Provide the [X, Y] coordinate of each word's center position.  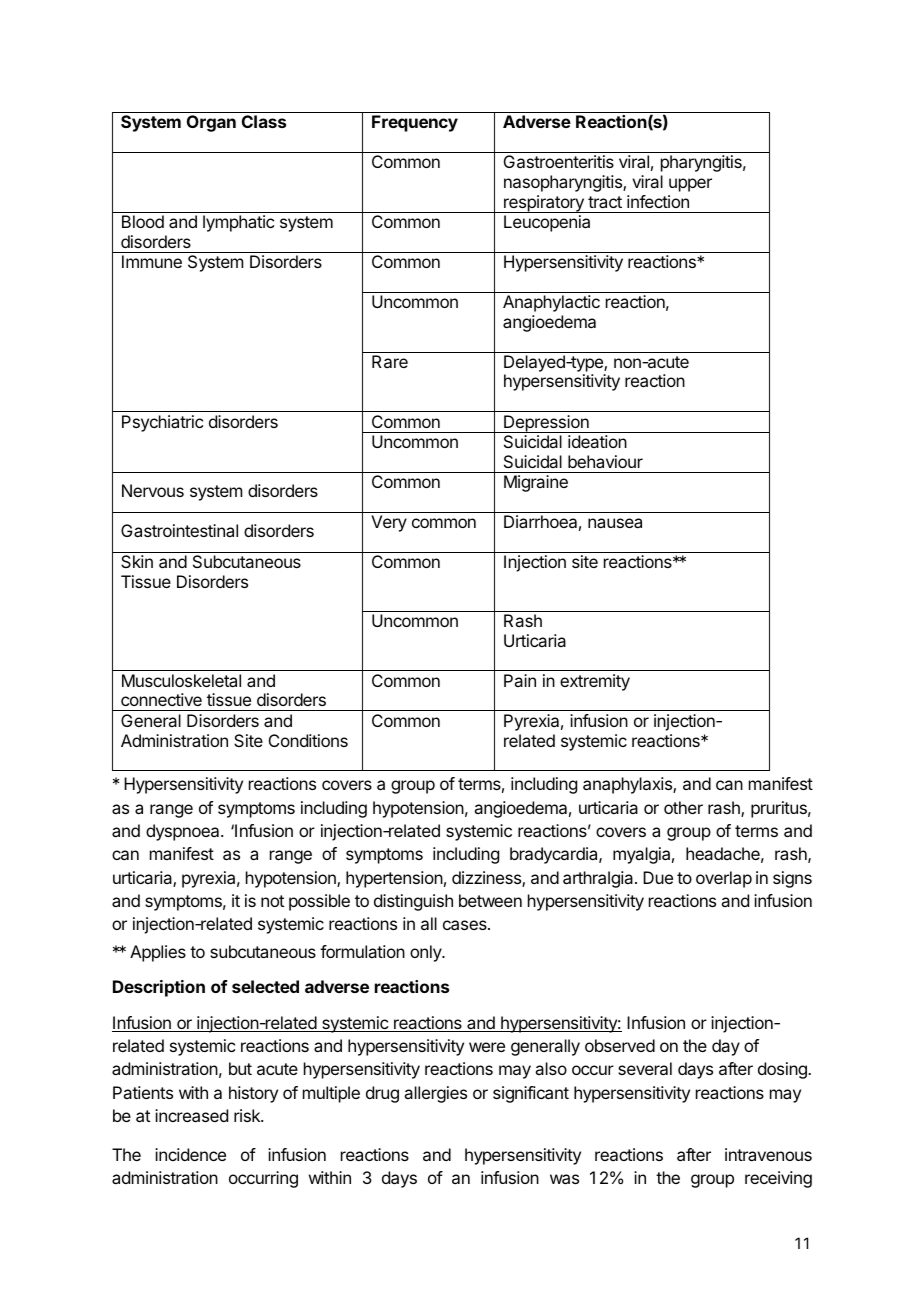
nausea [615, 523]
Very [389, 523]
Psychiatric [162, 423]
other [683, 807]
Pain [520, 680]
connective [161, 699]
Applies [158, 953]
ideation [597, 441]
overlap [724, 879]
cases [466, 925]
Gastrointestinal [179, 530]
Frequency [415, 123]
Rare [390, 361]
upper [690, 185]
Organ [211, 123]
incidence [190, 1154]
